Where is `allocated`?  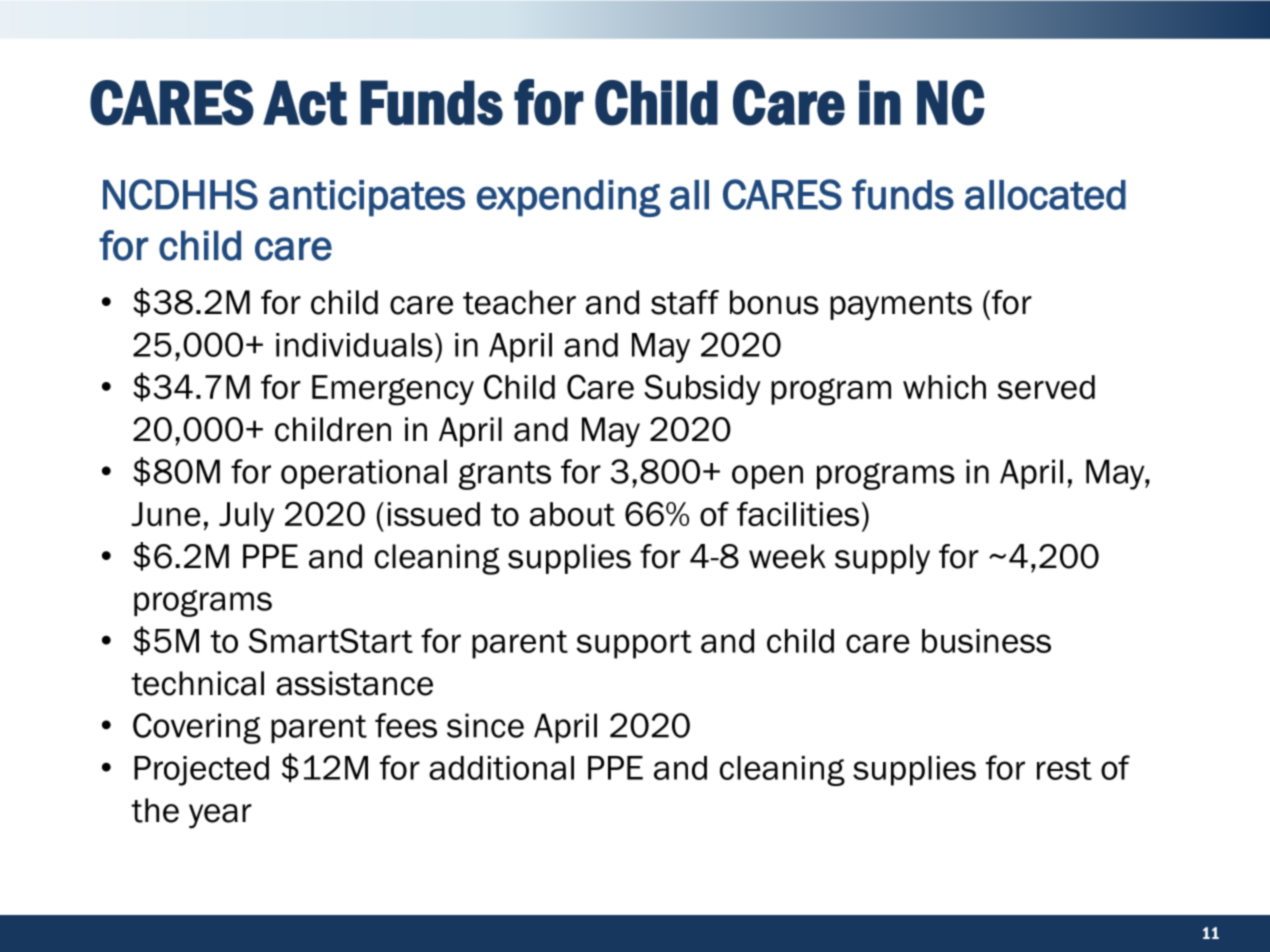 allocated is located at coordinates (1045, 195).
